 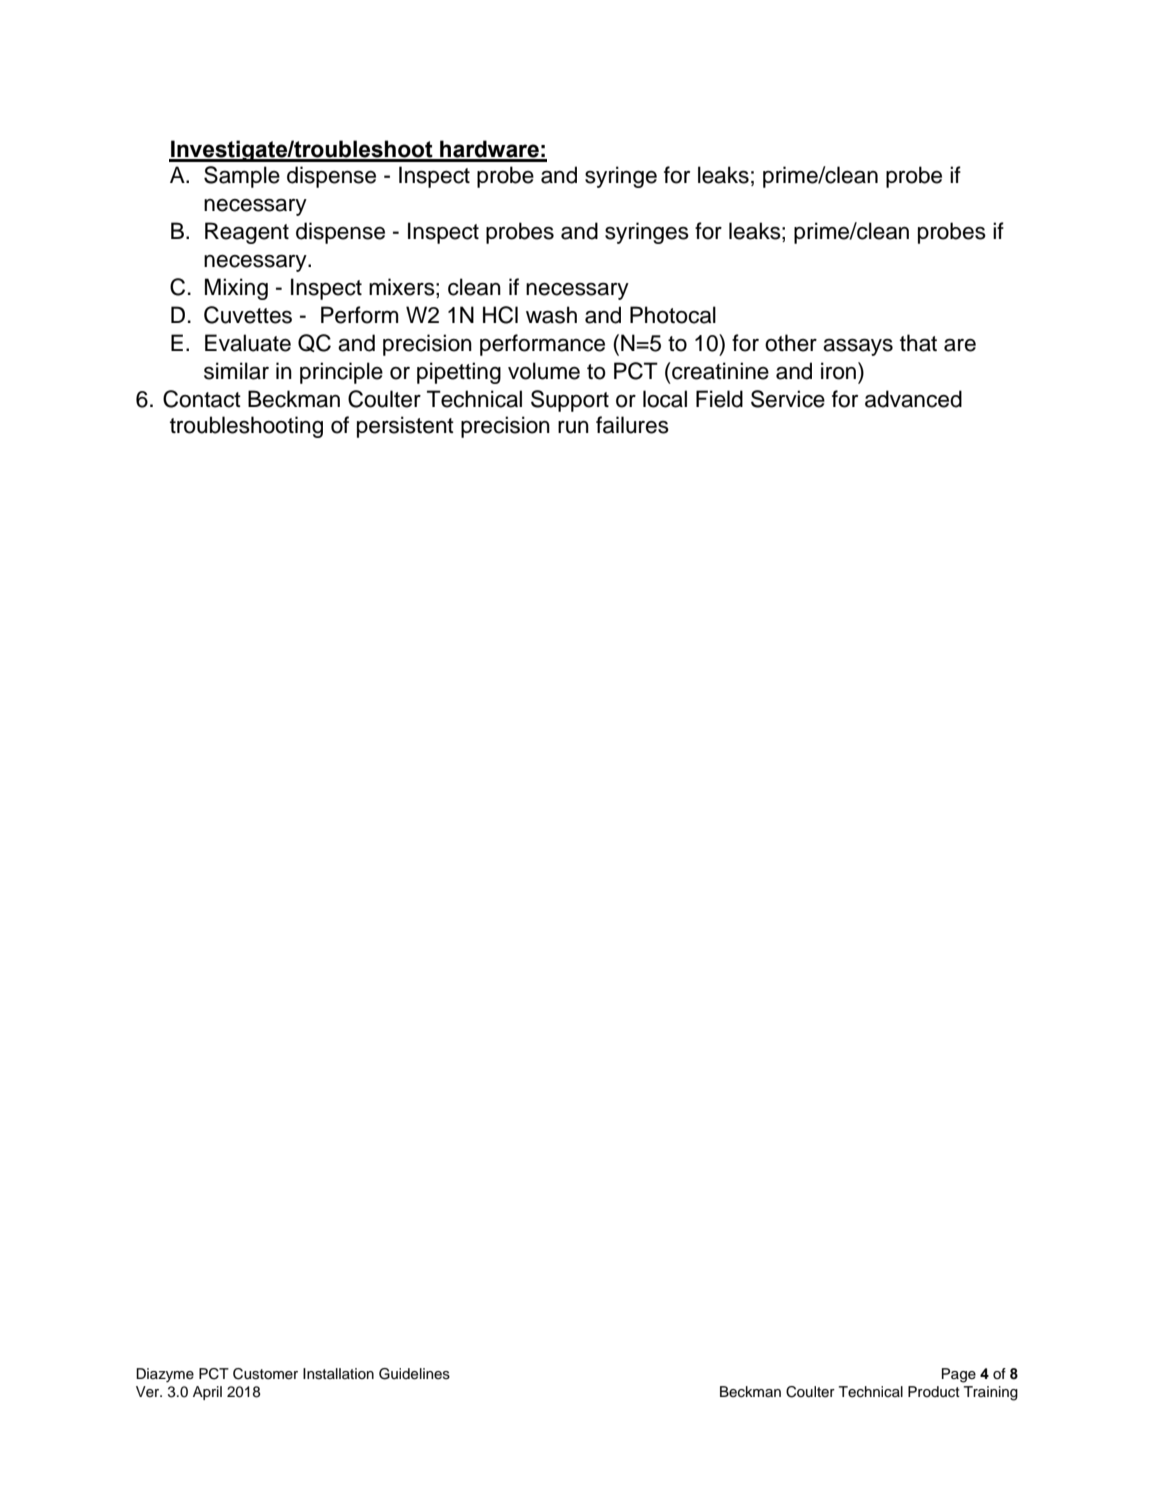 I want to click on advanced, so click(x=913, y=399).
